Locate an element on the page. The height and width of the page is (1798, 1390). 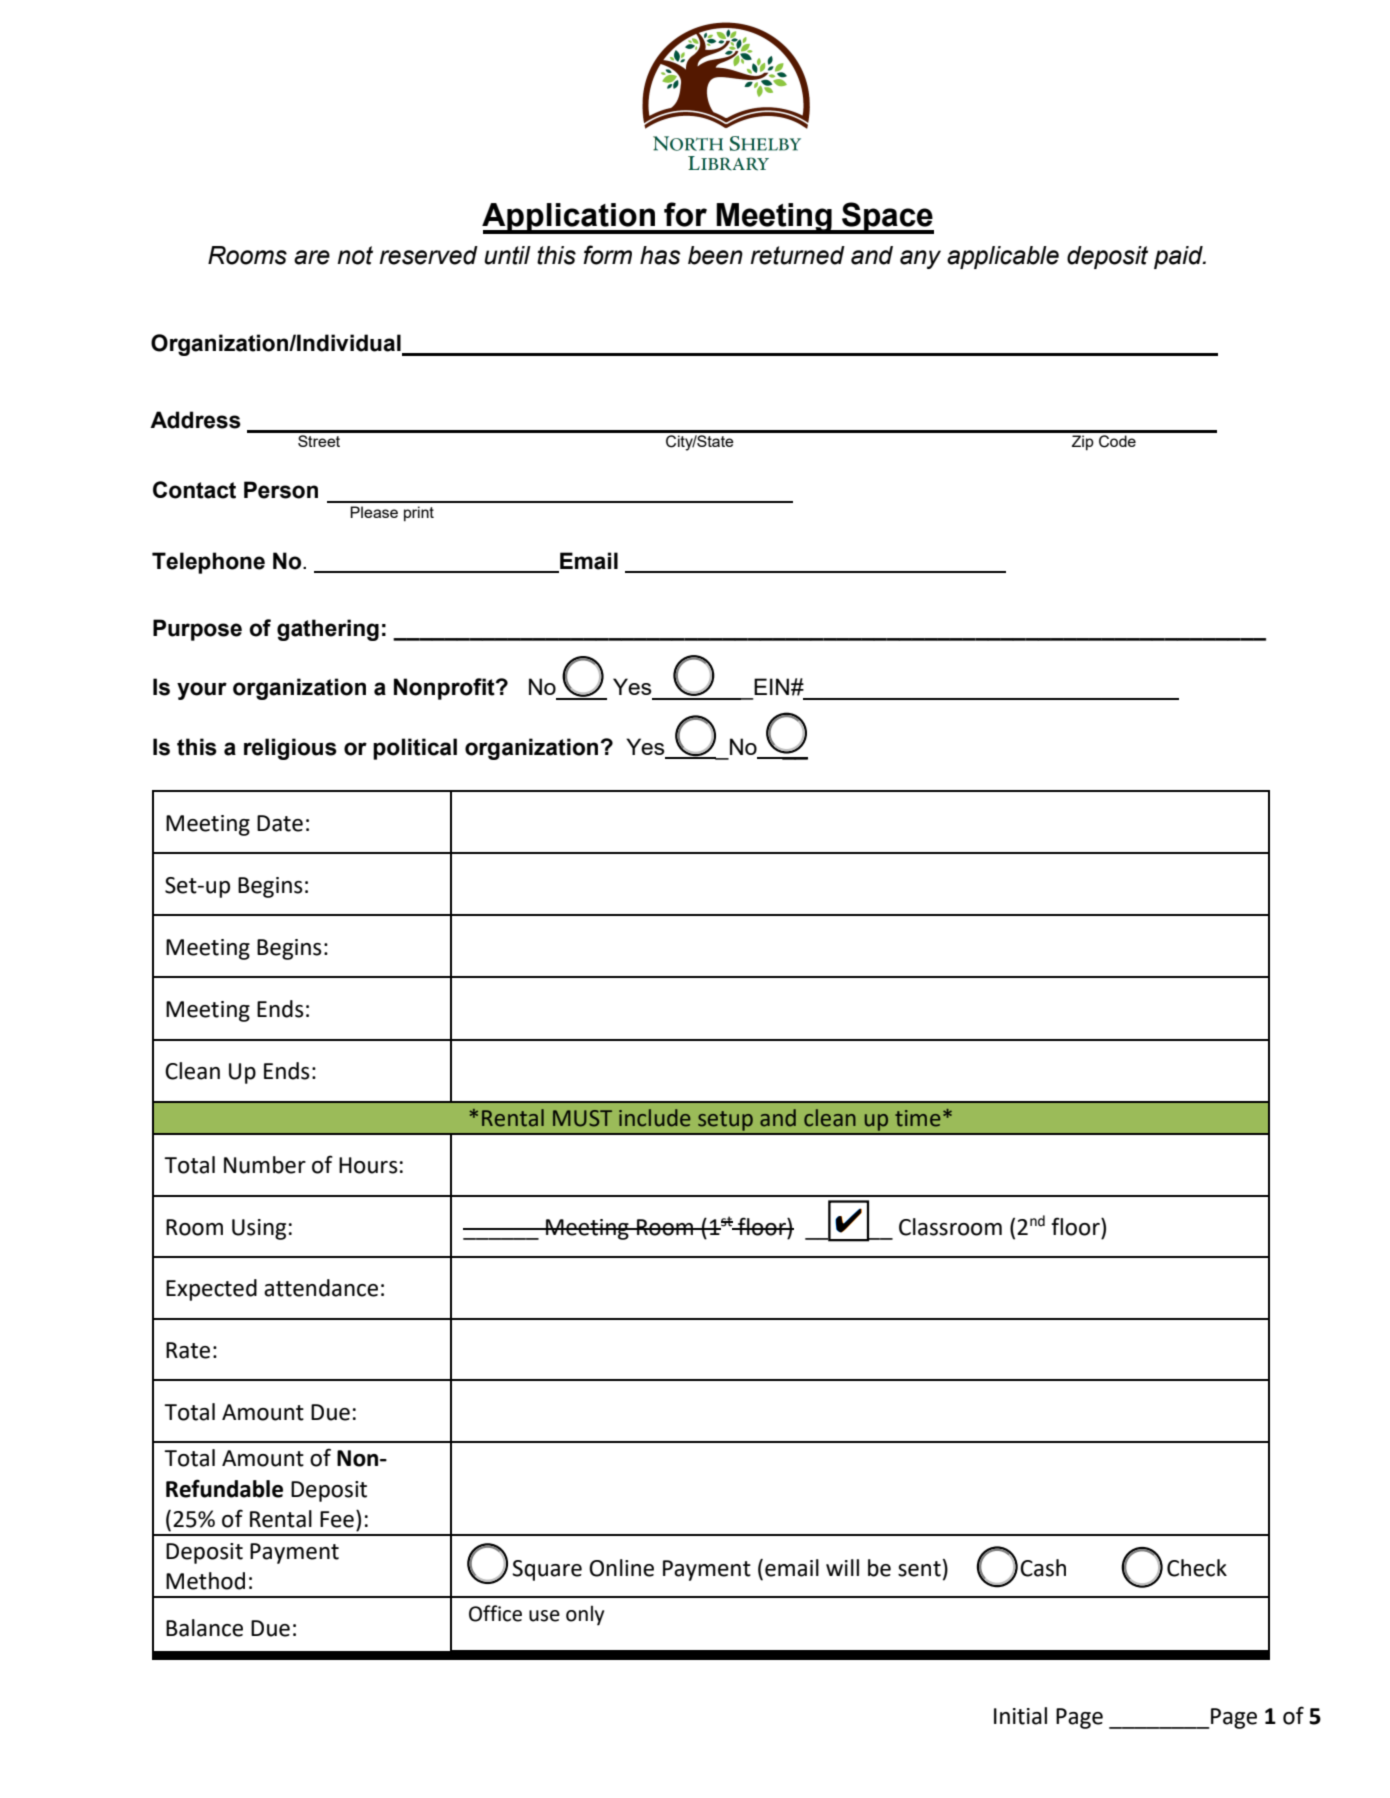
only is located at coordinates (585, 1615).
